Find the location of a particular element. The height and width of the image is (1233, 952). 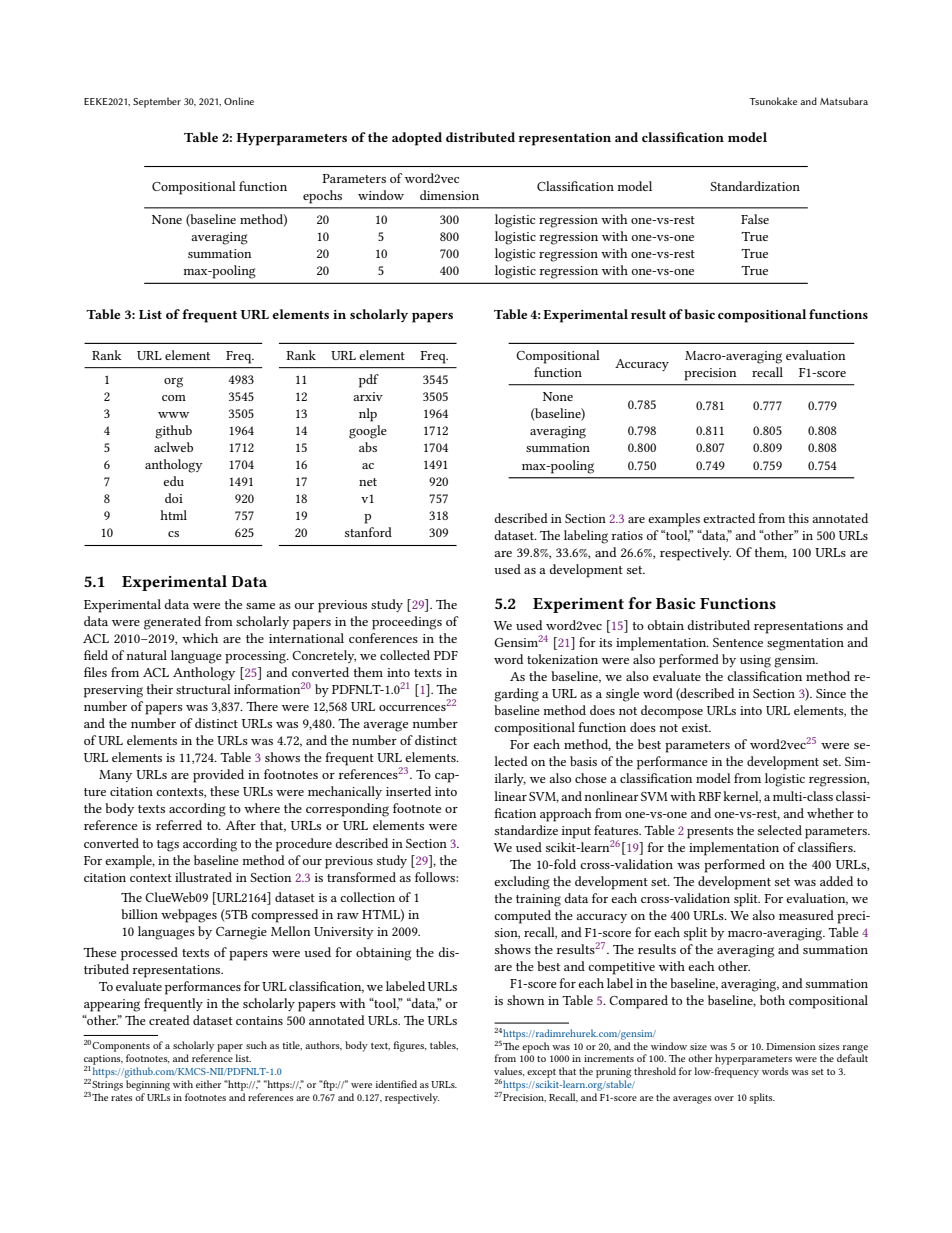

except is located at coordinates (541, 1073).
